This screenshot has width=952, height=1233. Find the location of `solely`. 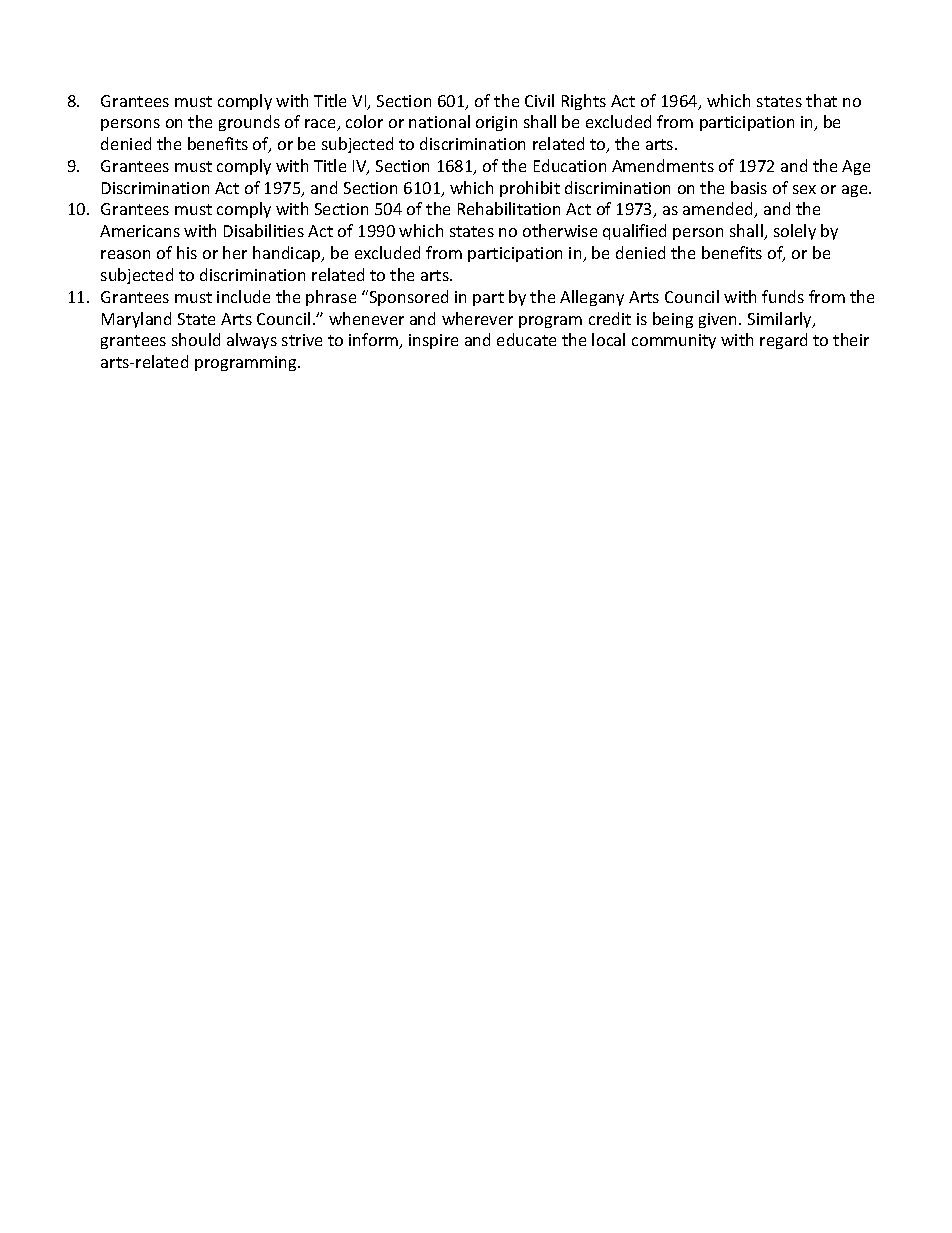

solely is located at coordinates (795, 232).
